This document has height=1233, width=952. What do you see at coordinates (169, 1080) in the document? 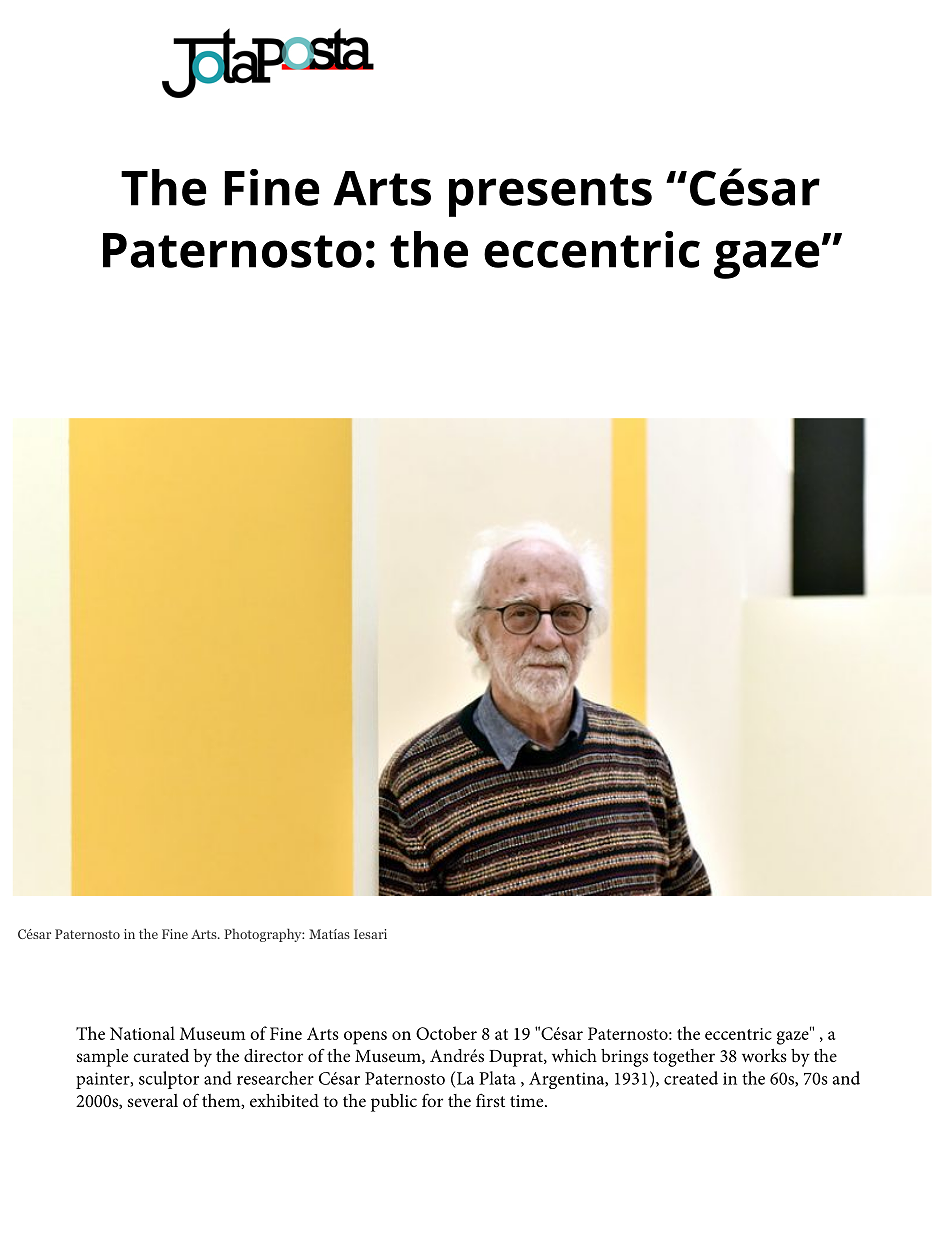
I see `sculptor` at bounding box center [169, 1080].
